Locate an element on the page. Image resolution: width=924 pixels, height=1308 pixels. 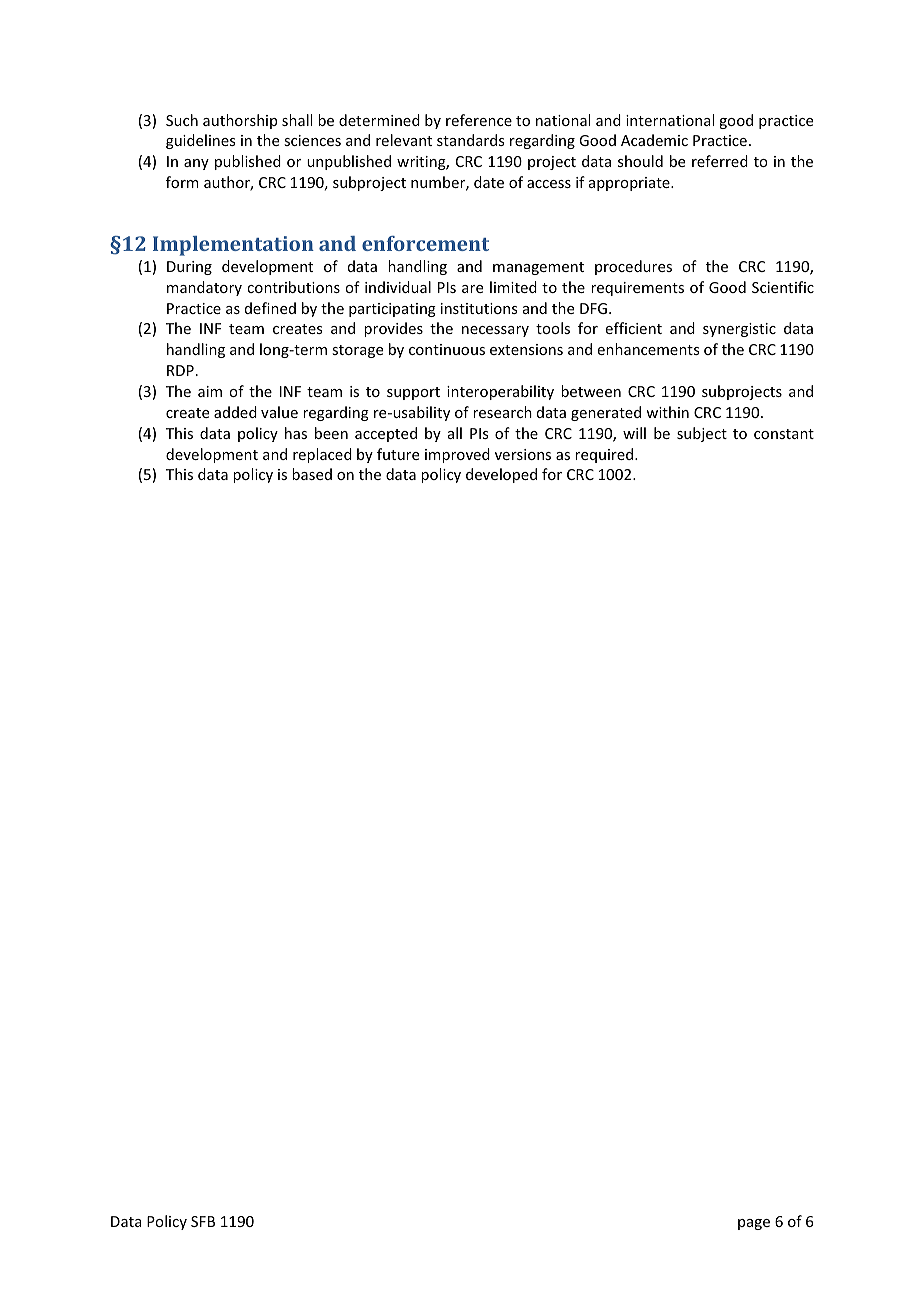
standards is located at coordinates (470, 140).
